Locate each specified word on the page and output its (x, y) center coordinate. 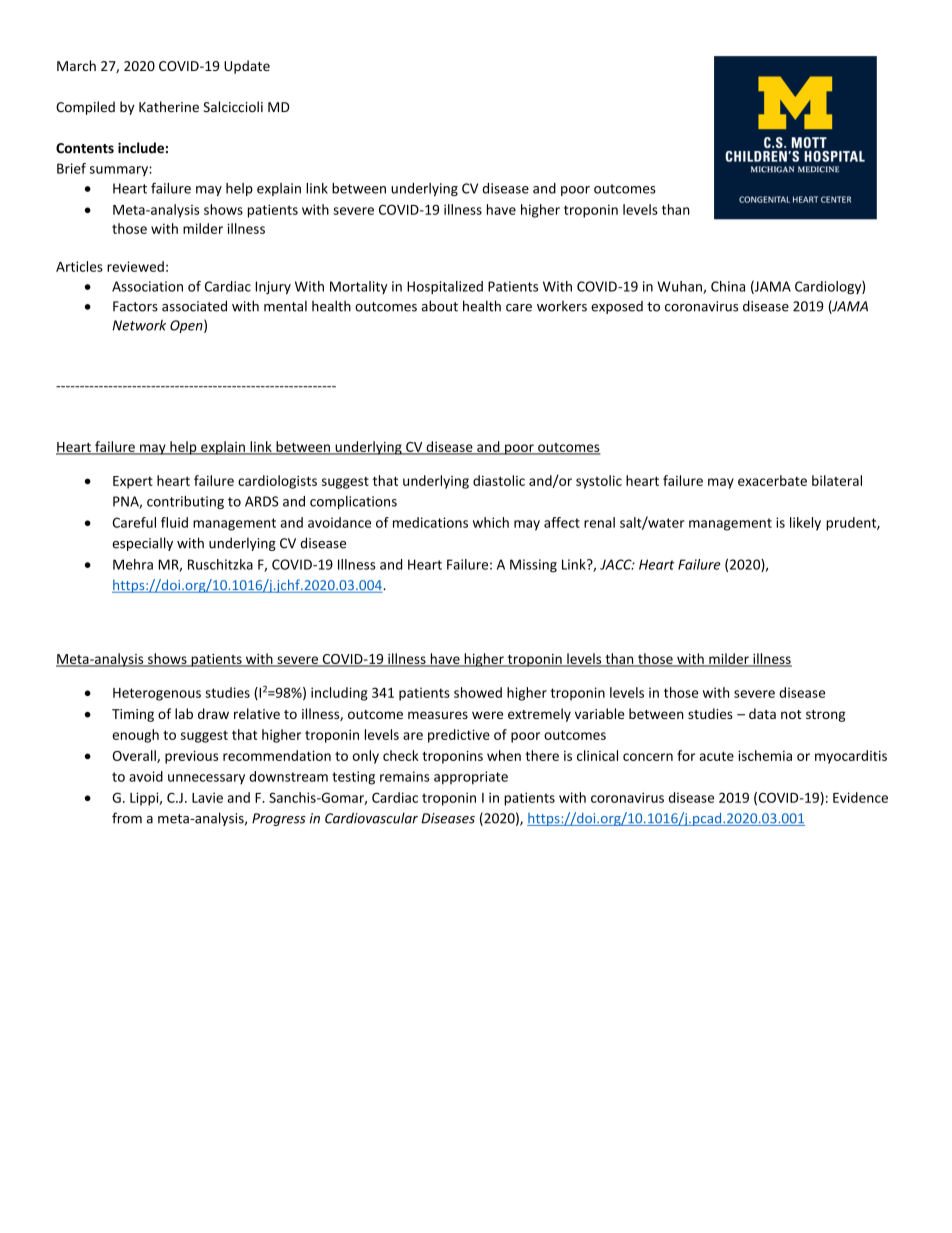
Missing (533, 566)
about (439, 306)
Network (139, 325)
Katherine (169, 107)
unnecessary (206, 779)
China (728, 286)
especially (142, 544)
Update (247, 67)
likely (805, 524)
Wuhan (680, 287)
